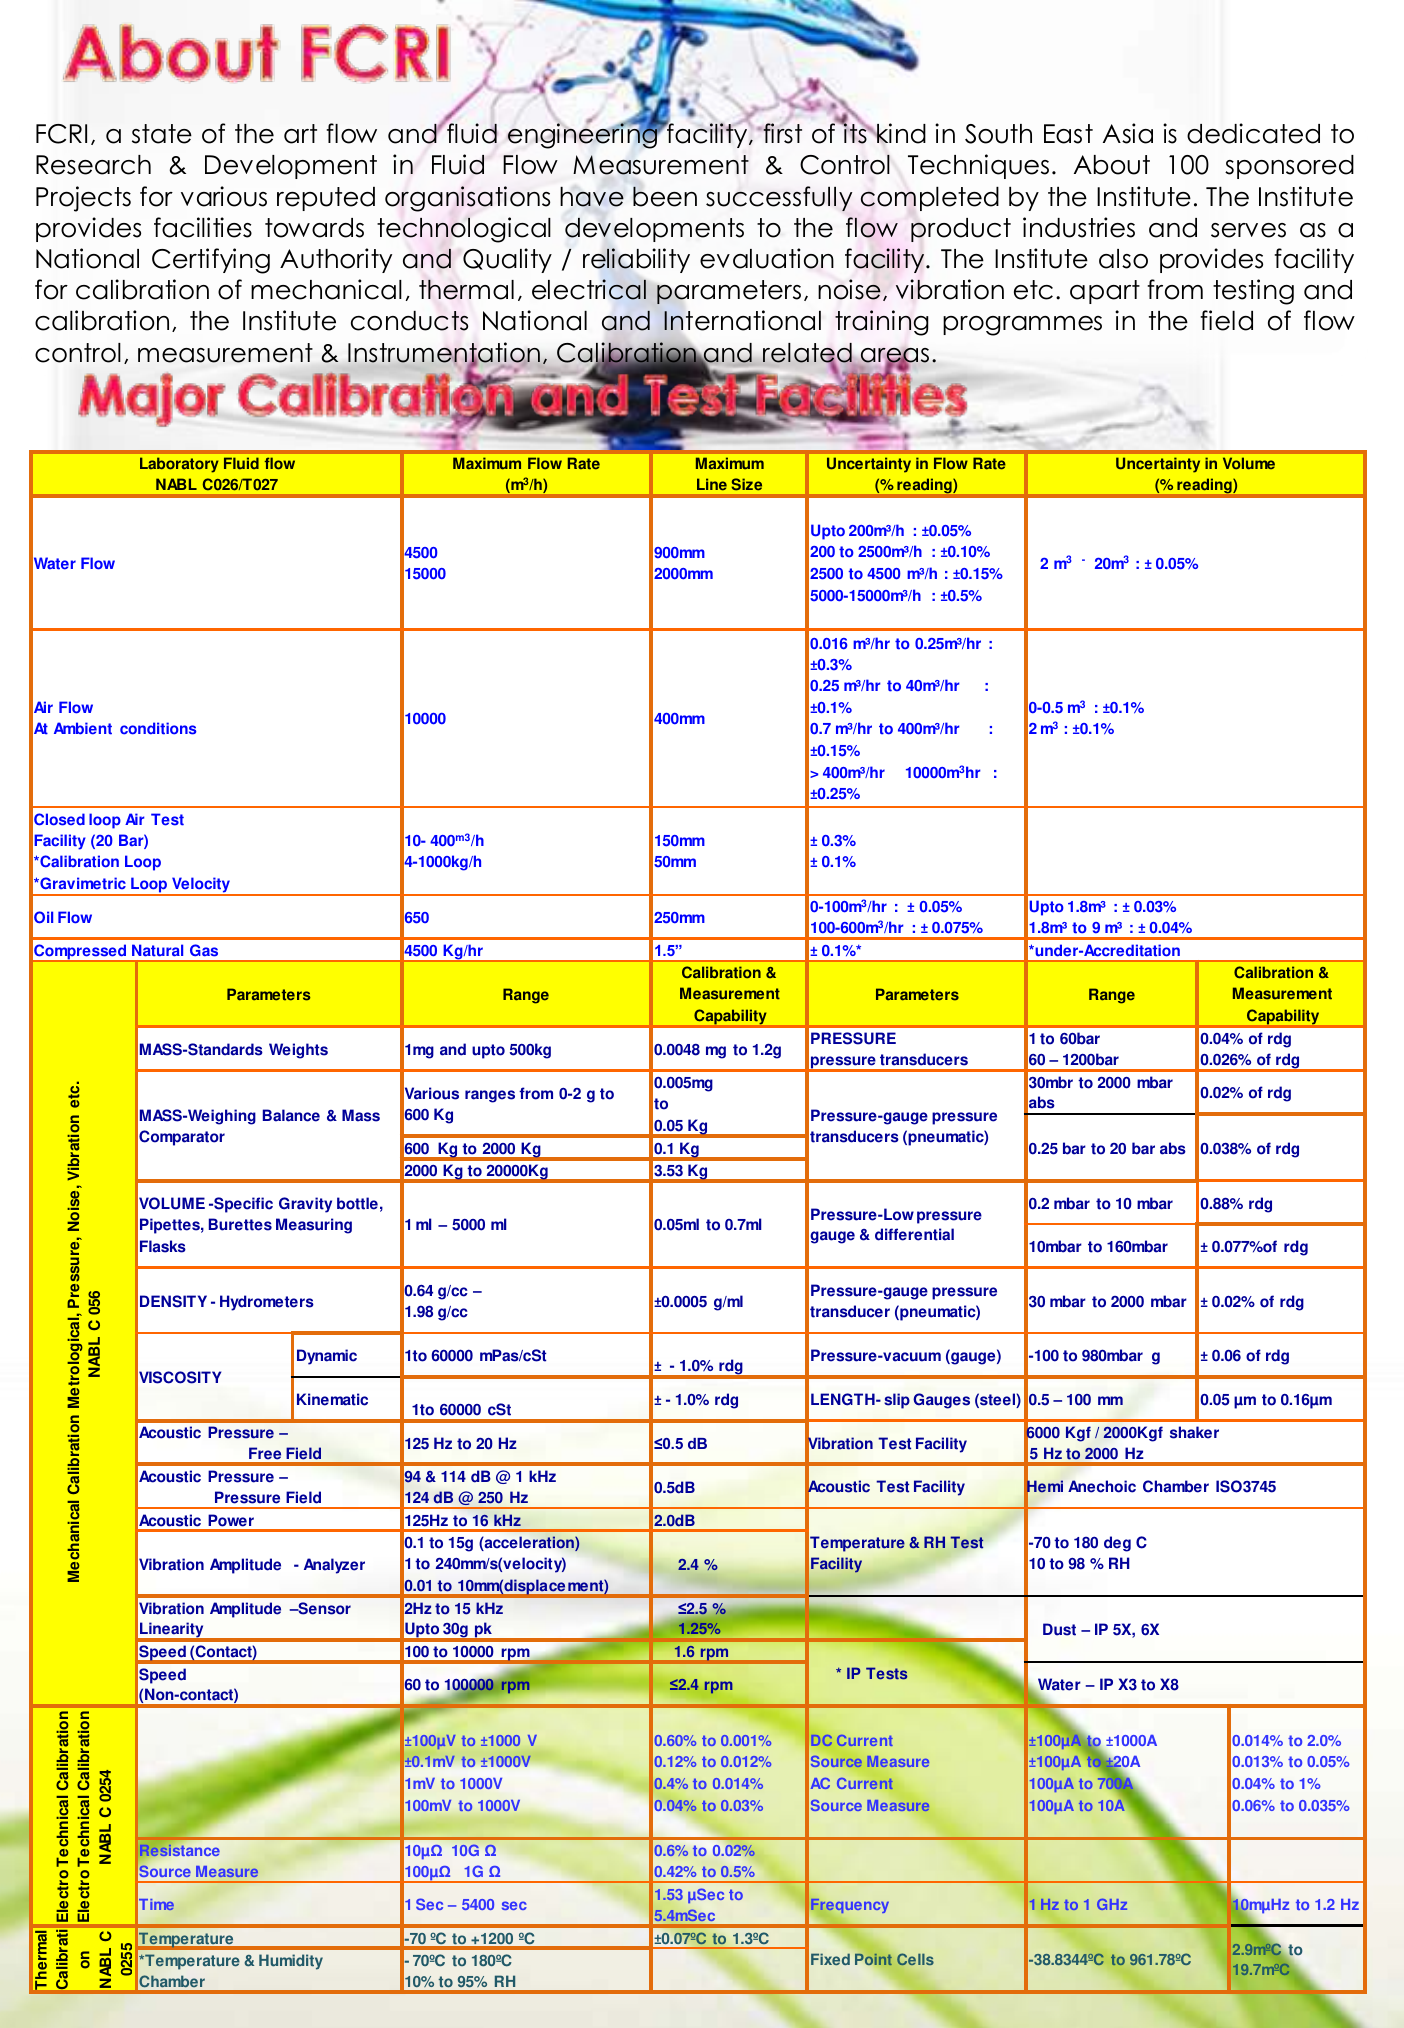  I want to click on Humidity, so click(291, 1962).
